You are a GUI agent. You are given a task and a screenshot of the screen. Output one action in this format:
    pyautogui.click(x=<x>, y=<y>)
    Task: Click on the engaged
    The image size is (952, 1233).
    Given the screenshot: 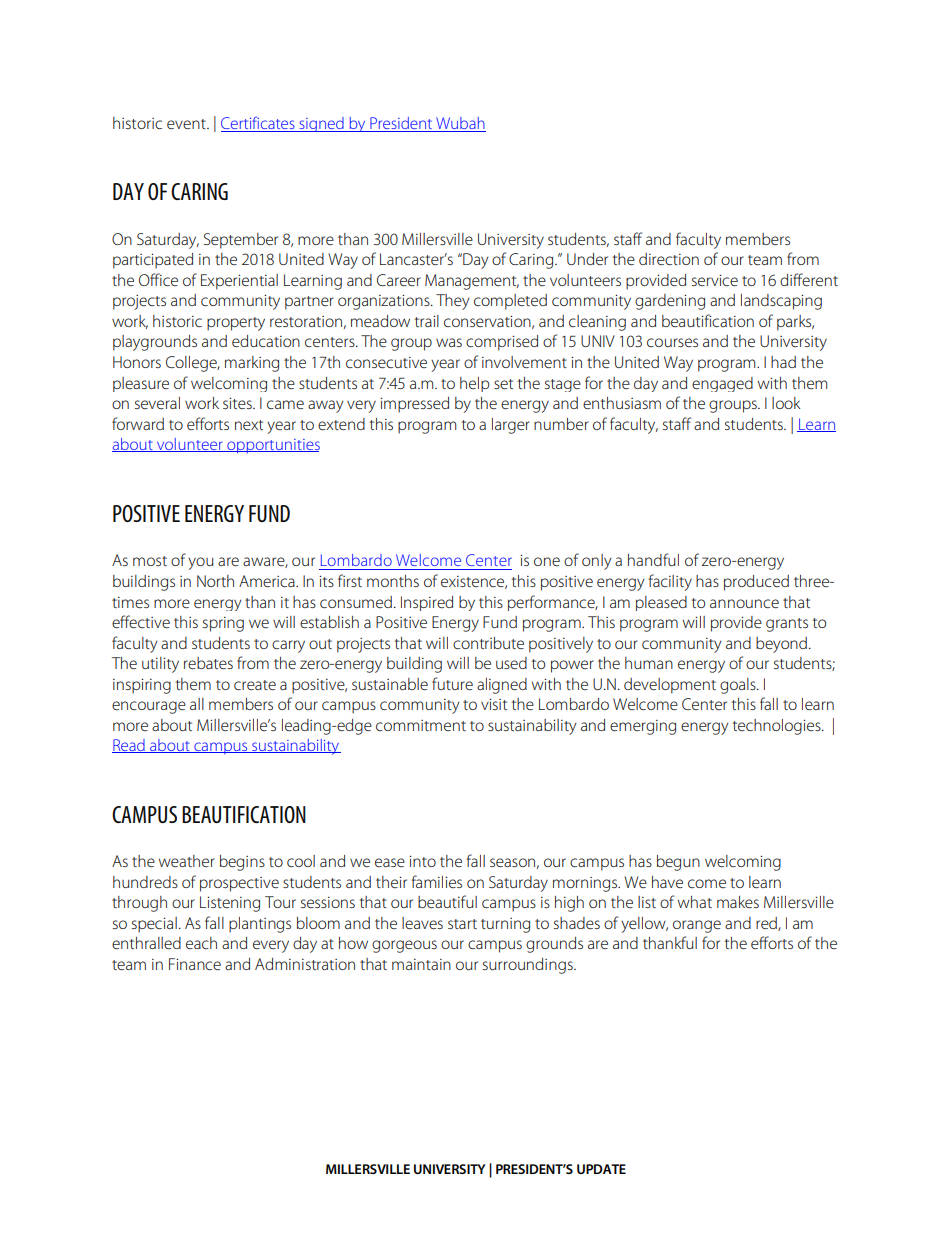 What is the action you would take?
    pyautogui.click(x=722, y=384)
